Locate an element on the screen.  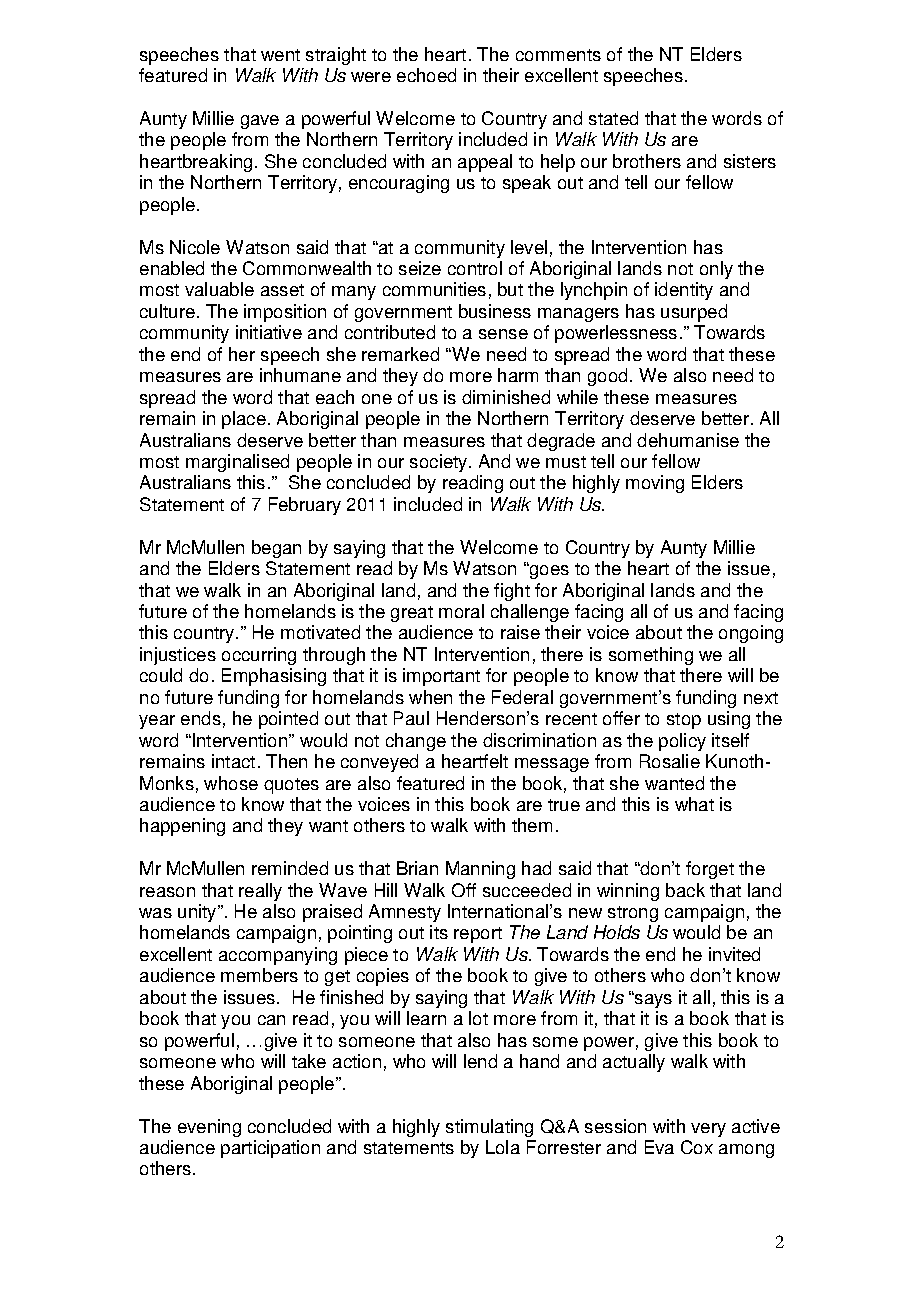
place is located at coordinates (244, 420).
